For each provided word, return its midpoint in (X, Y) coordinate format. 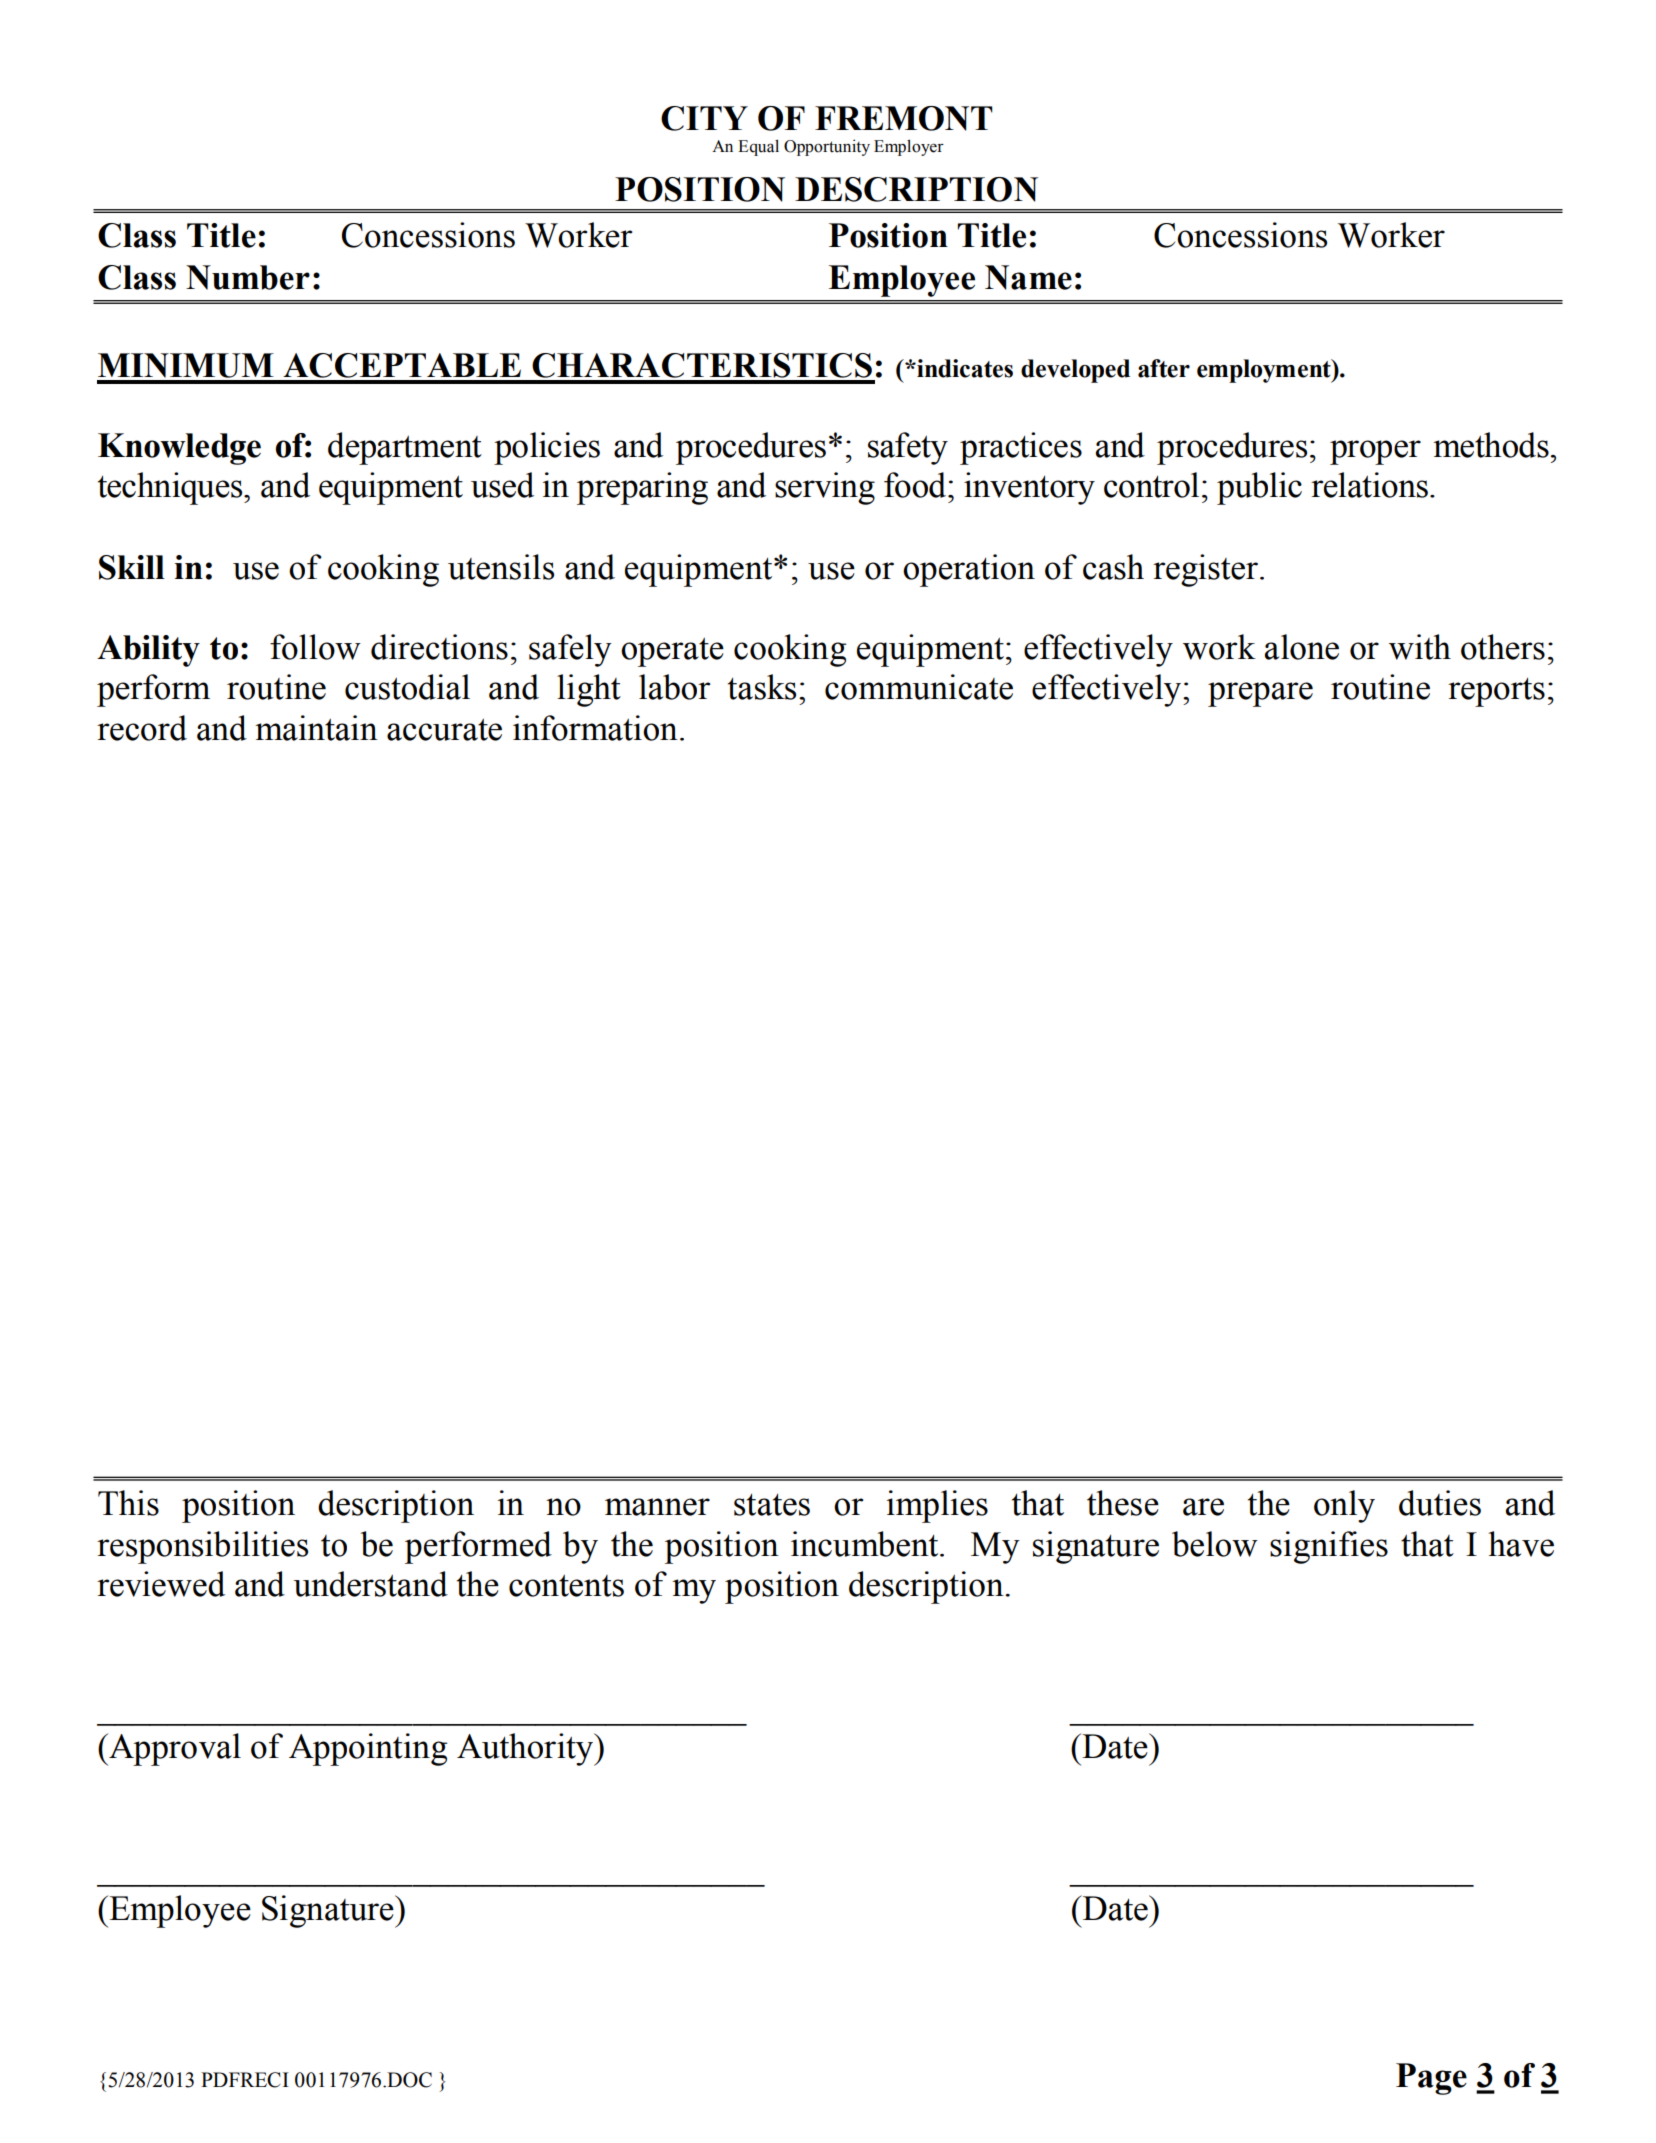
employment (1265, 371)
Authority (526, 1749)
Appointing (368, 1749)
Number (248, 277)
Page (1431, 2079)
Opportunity (827, 147)
